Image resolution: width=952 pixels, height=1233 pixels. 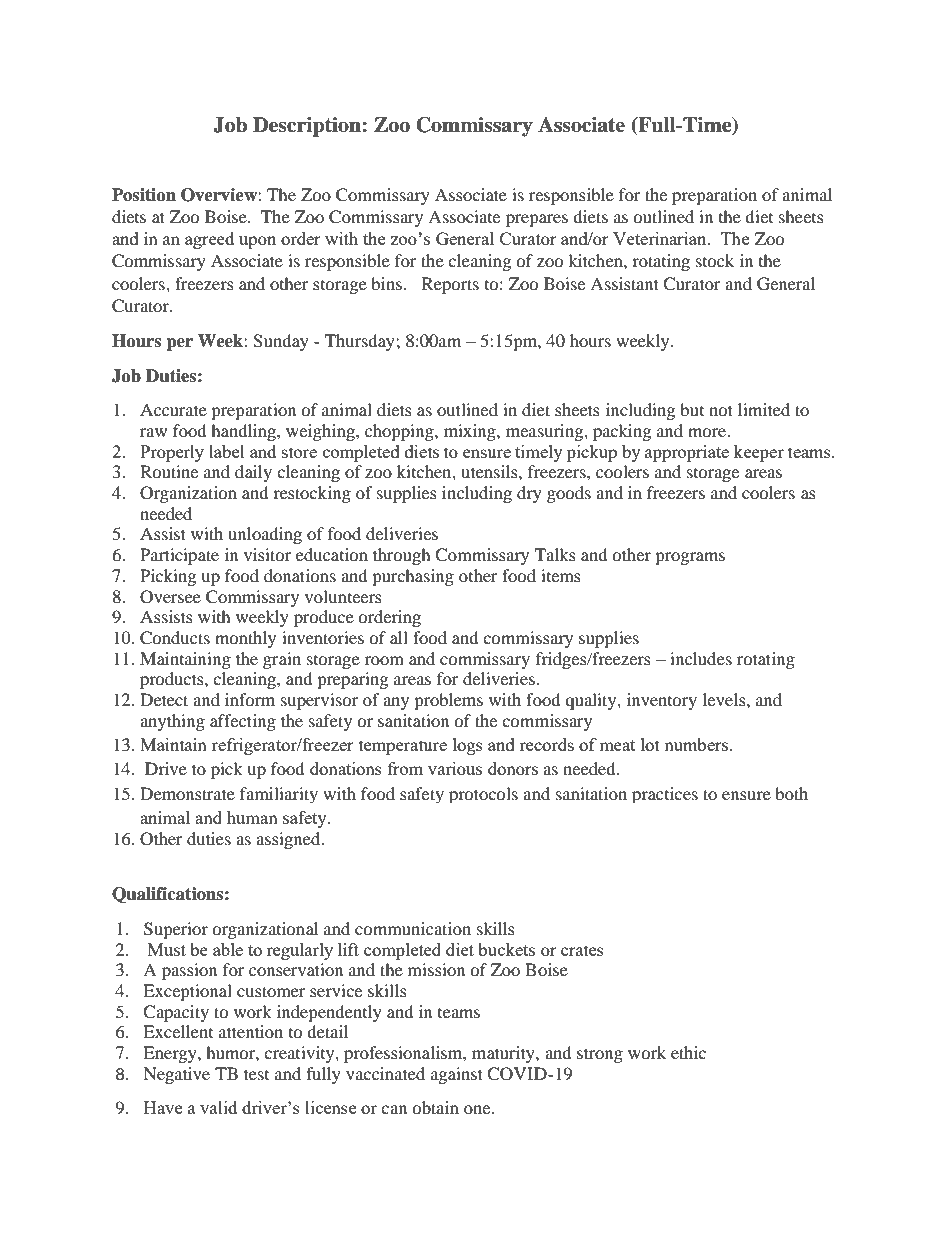 I want to click on prepares, so click(x=537, y=220).
